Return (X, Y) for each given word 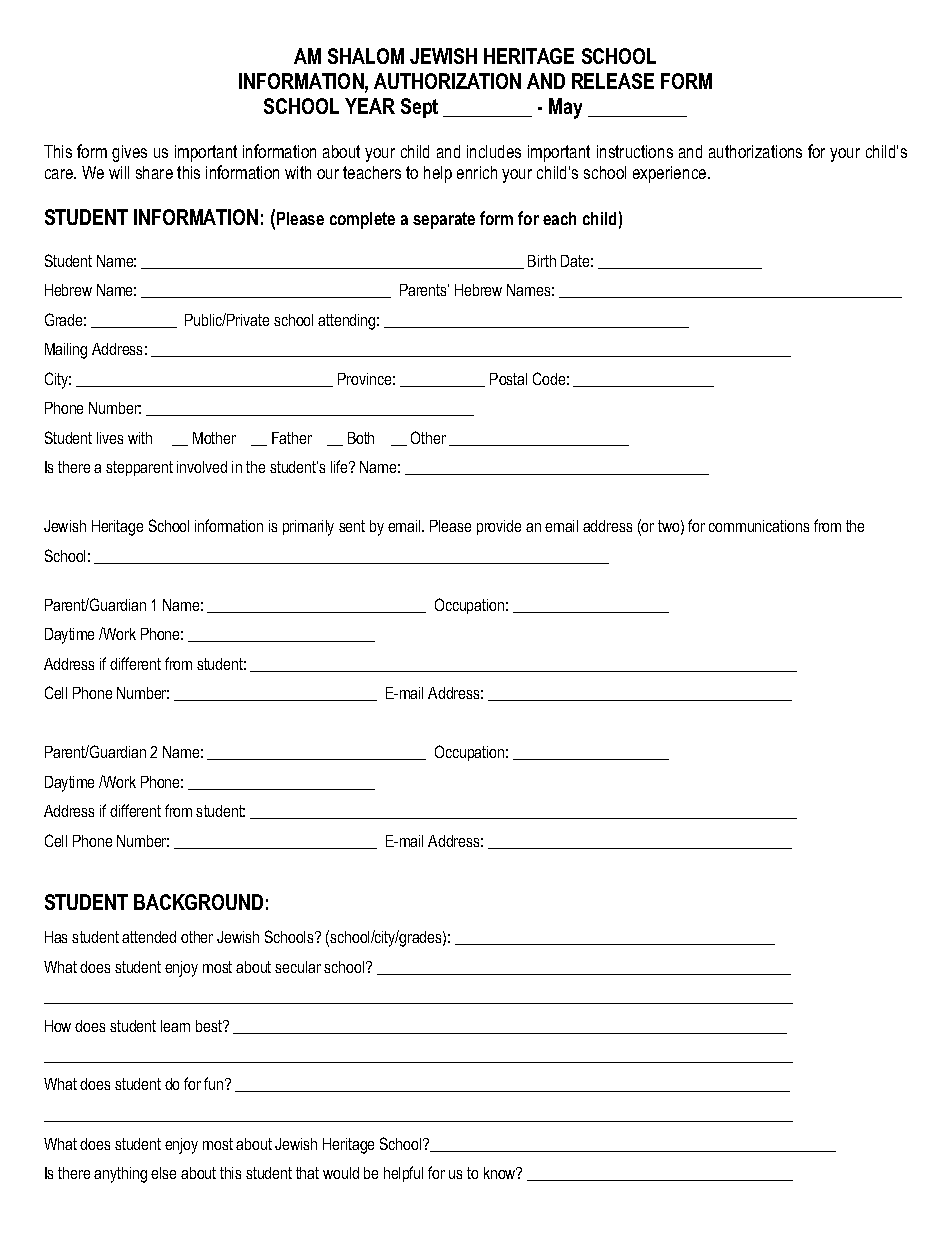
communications (759, 526)
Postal (508, 379)
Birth (542, 261)
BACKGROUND (198, 902)
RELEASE (613, 81)
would (341, 1173)
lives (110, 438)
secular (298, 967)
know (501, 1173)
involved (202, 467)
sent (352, 526)
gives (129, 153)
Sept (419, 108)
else (163, 1173)
